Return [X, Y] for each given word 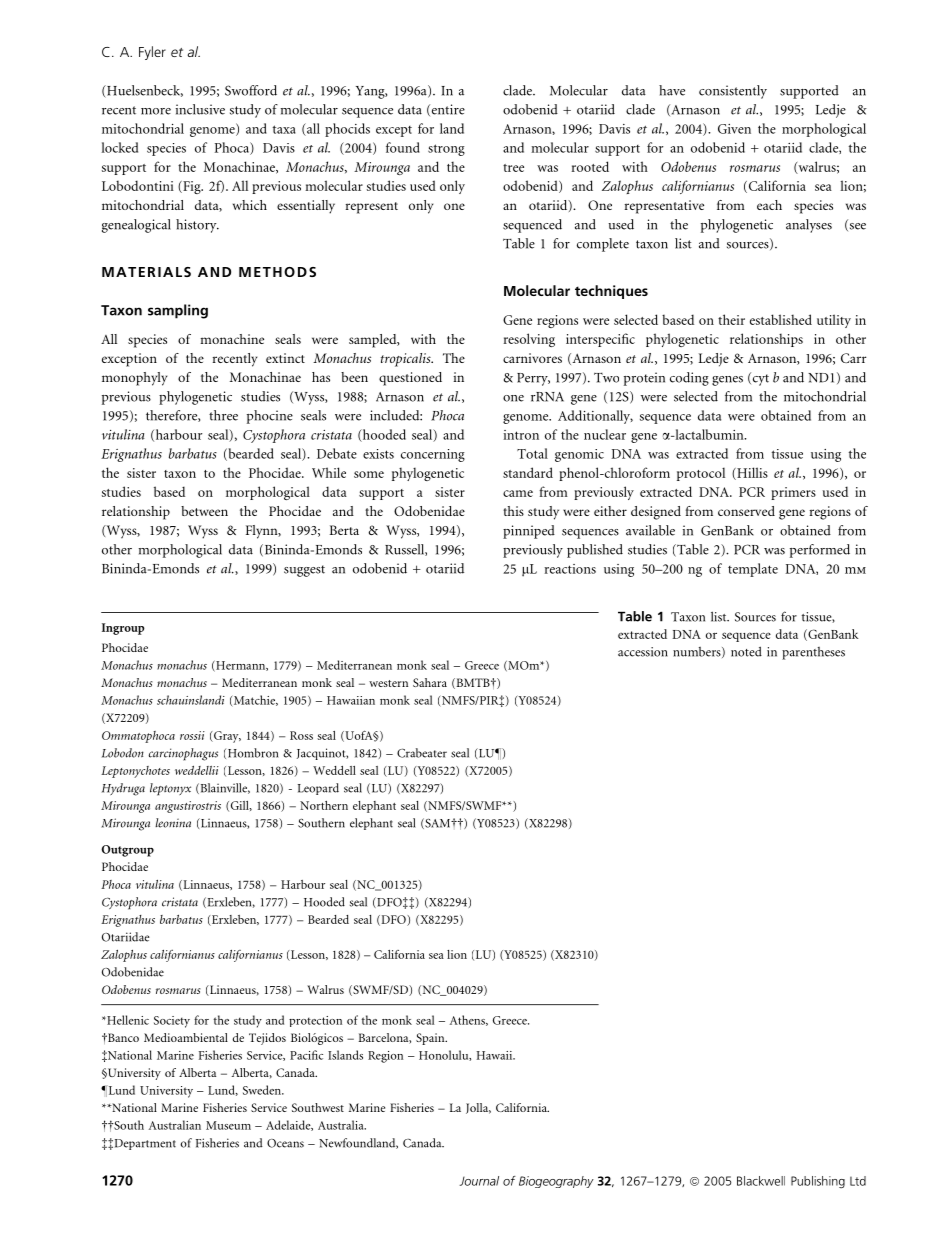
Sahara [430, 682]
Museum [228, 1125]
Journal [479, 1181]
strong [446, 150]
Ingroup [123, 629]
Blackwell [761, 1181]
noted [746, 651]
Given [734, 129]
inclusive [200, 109]
